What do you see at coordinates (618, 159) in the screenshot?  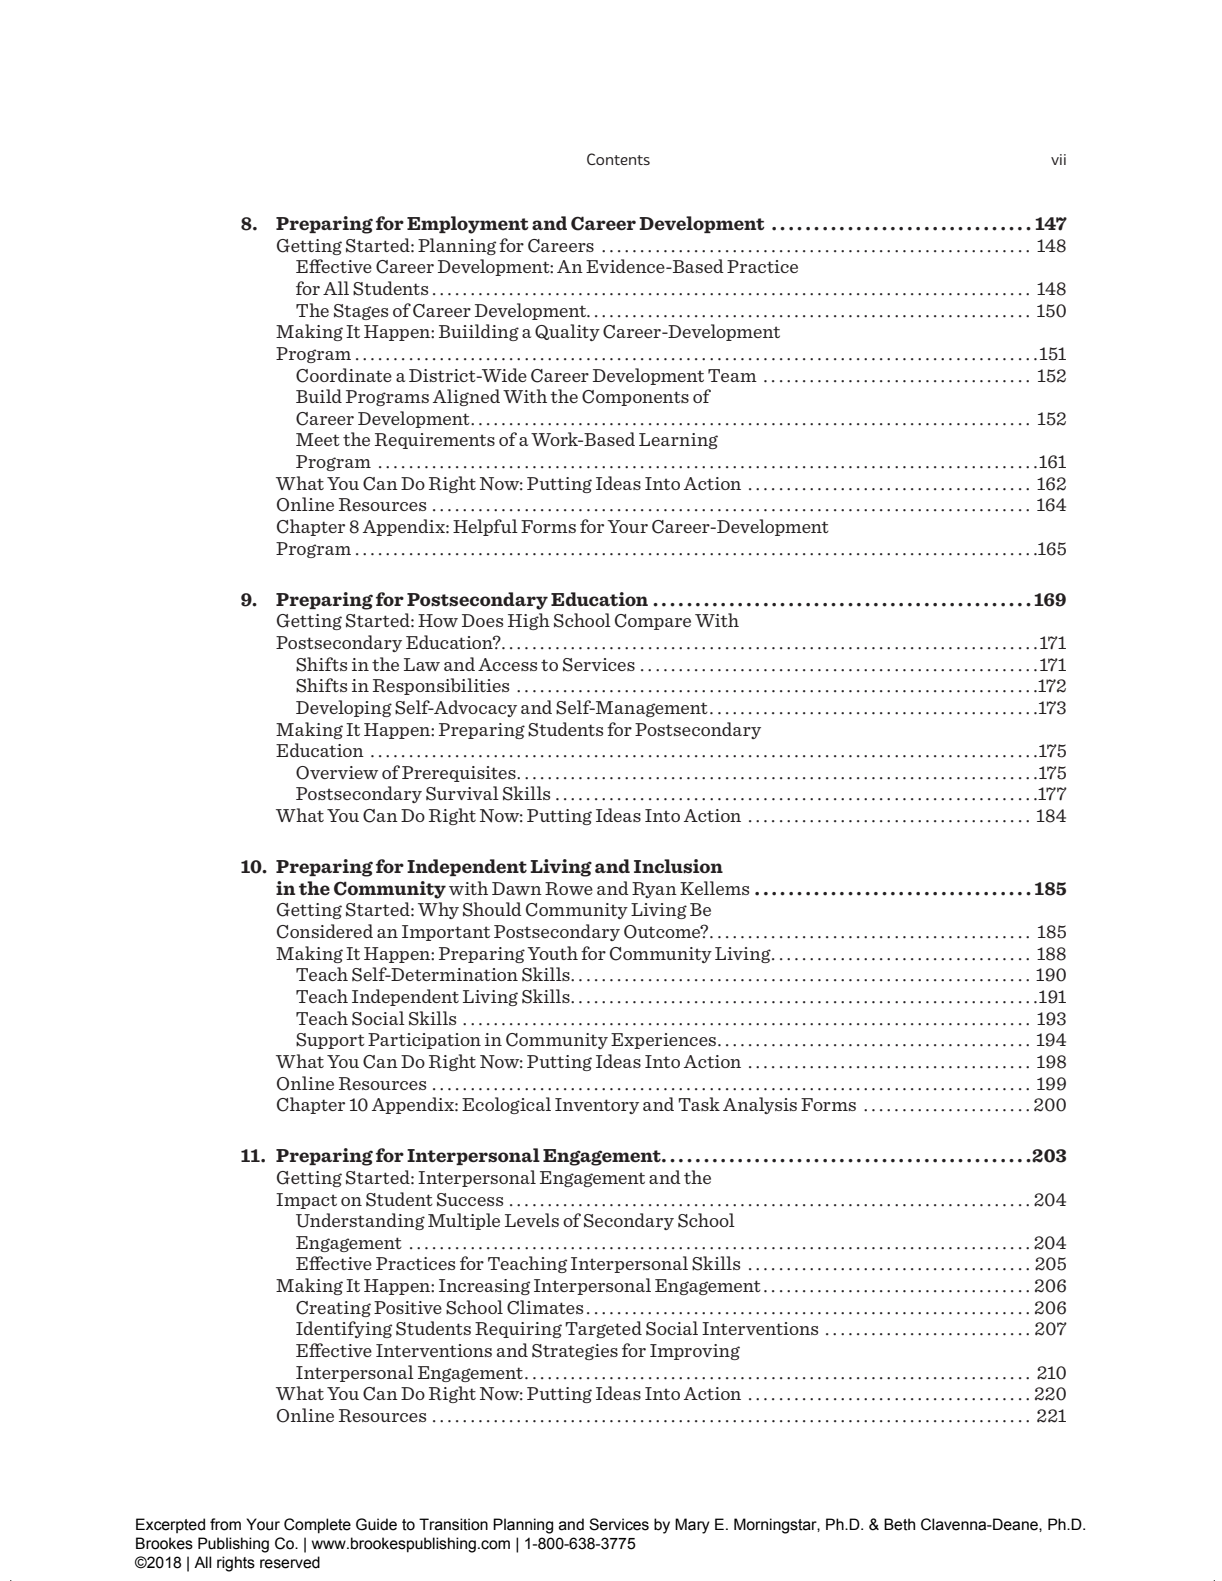 I see `Contents` at bounding box center [618, 159].
